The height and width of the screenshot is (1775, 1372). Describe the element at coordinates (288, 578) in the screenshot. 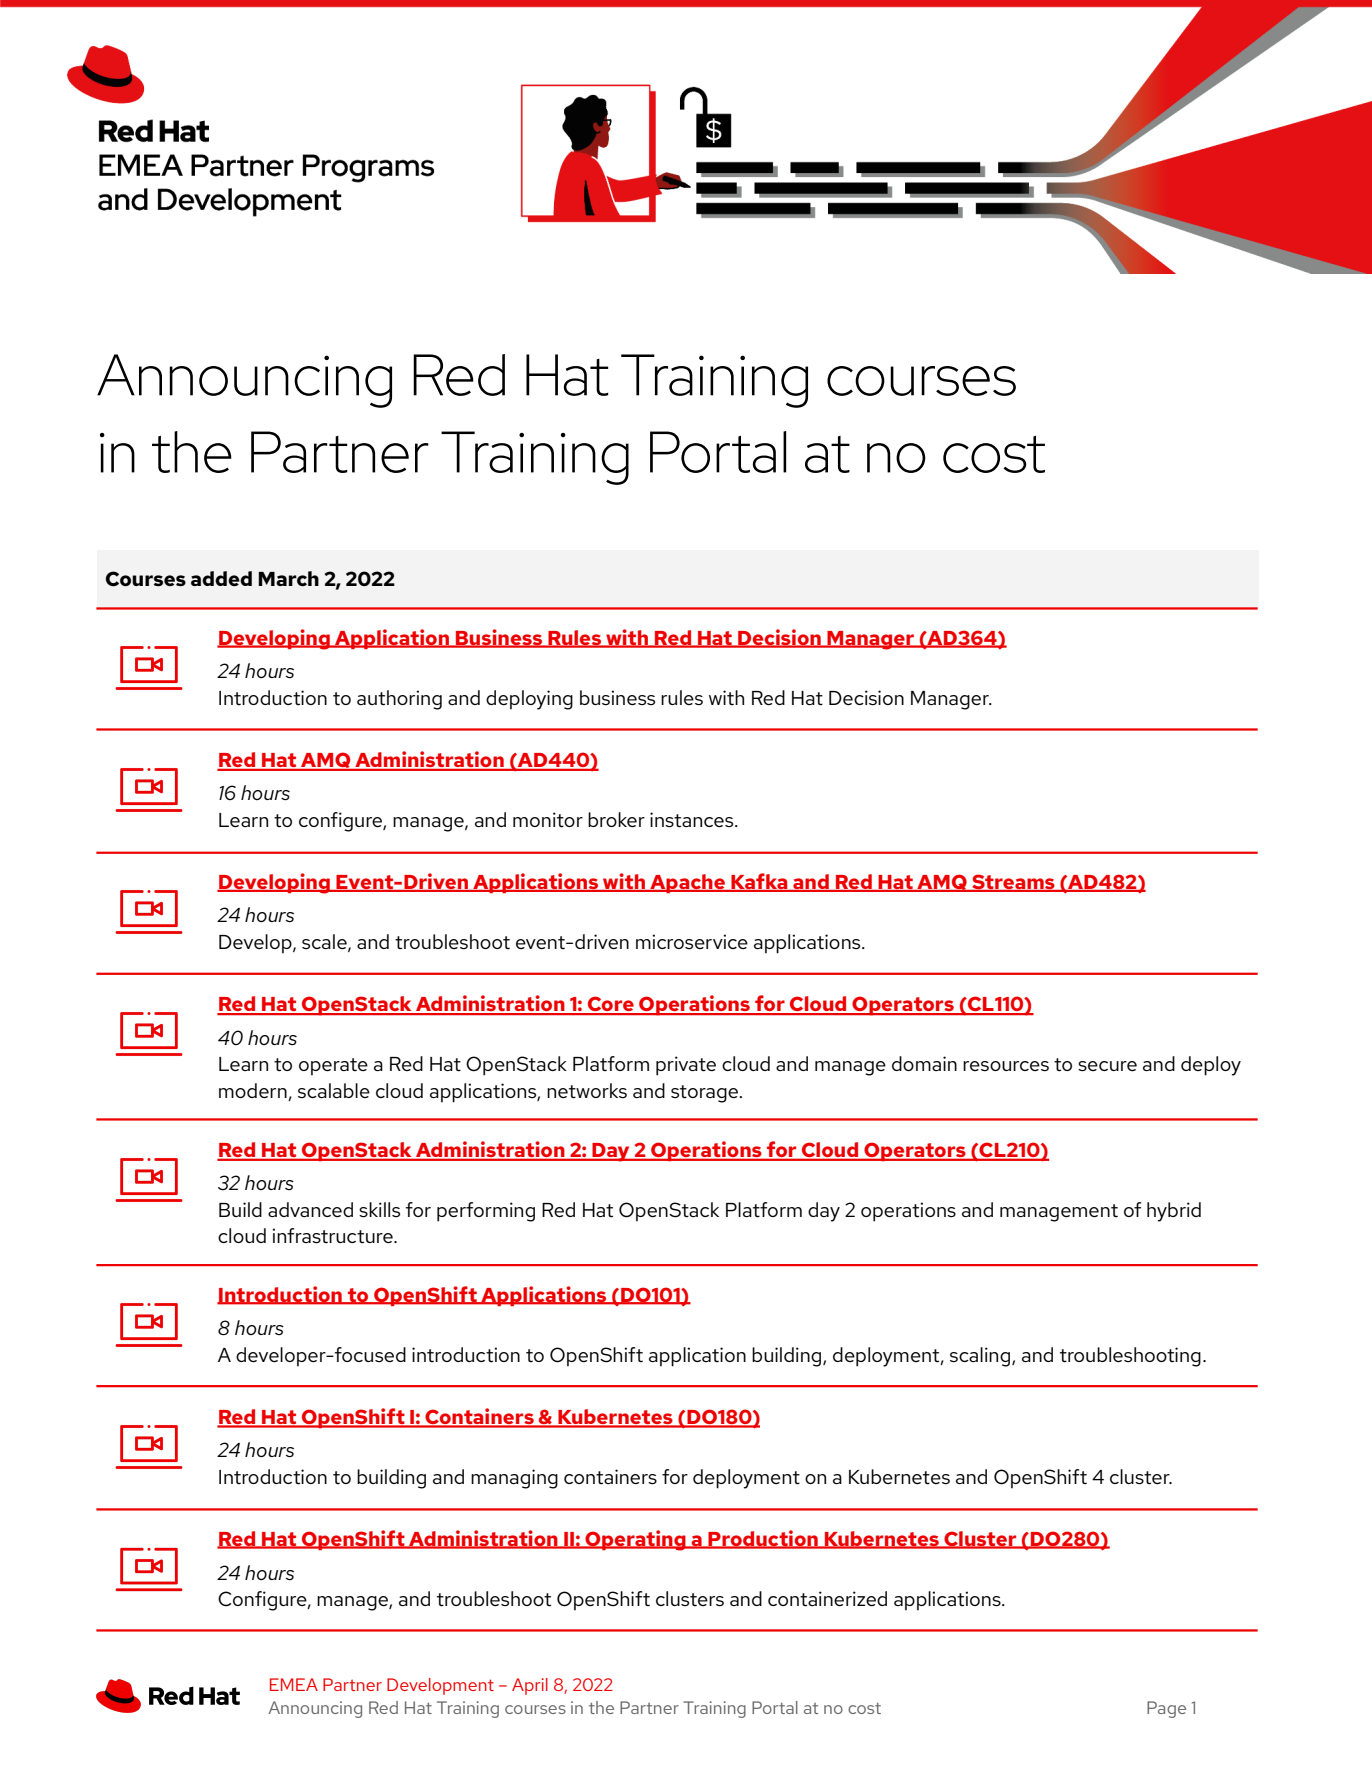

I see `March` at that location.
